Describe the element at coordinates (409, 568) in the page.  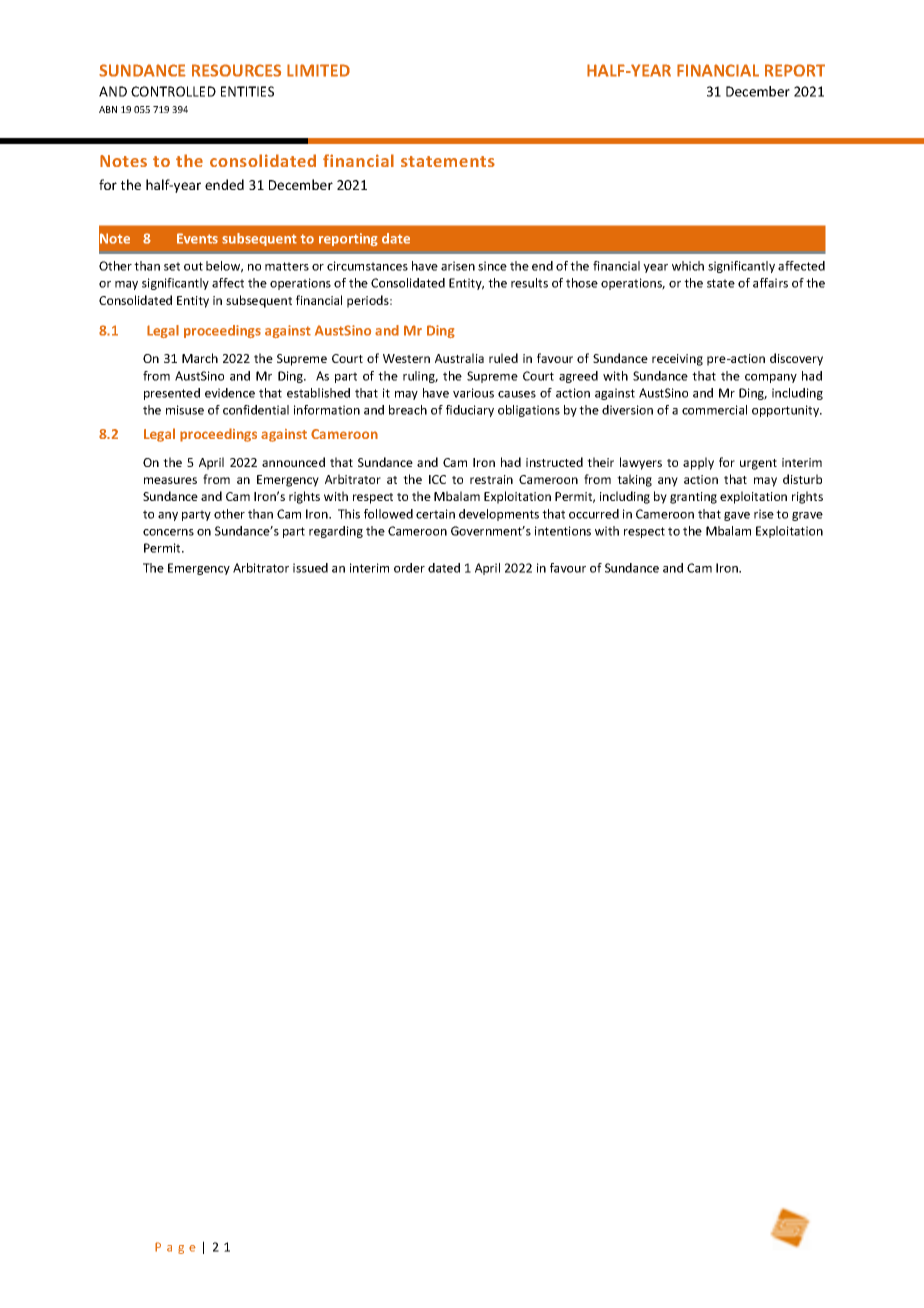
I see `order` at that location.
